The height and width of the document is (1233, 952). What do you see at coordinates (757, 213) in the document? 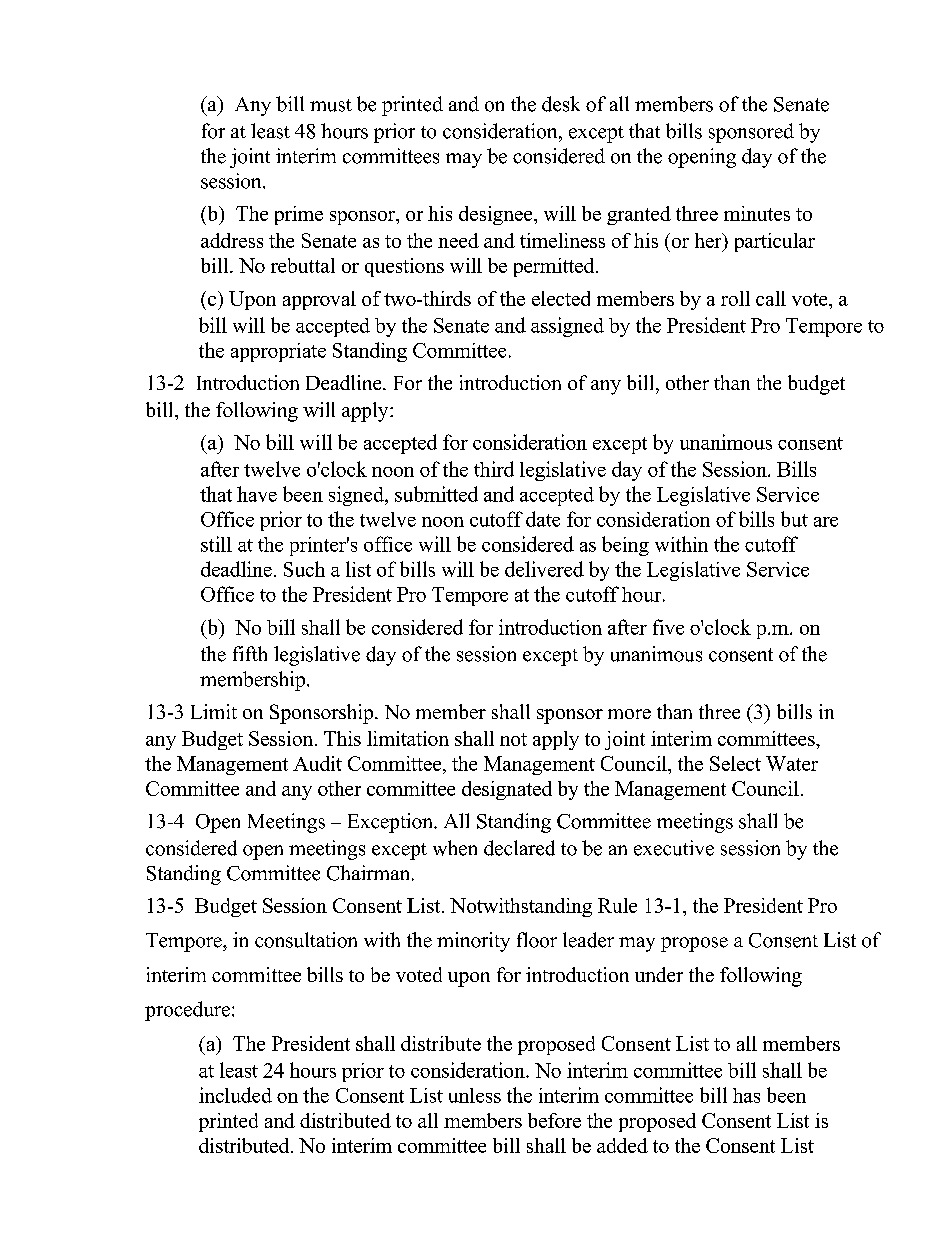
I see `minutes` at bounding box center [757, 213].
